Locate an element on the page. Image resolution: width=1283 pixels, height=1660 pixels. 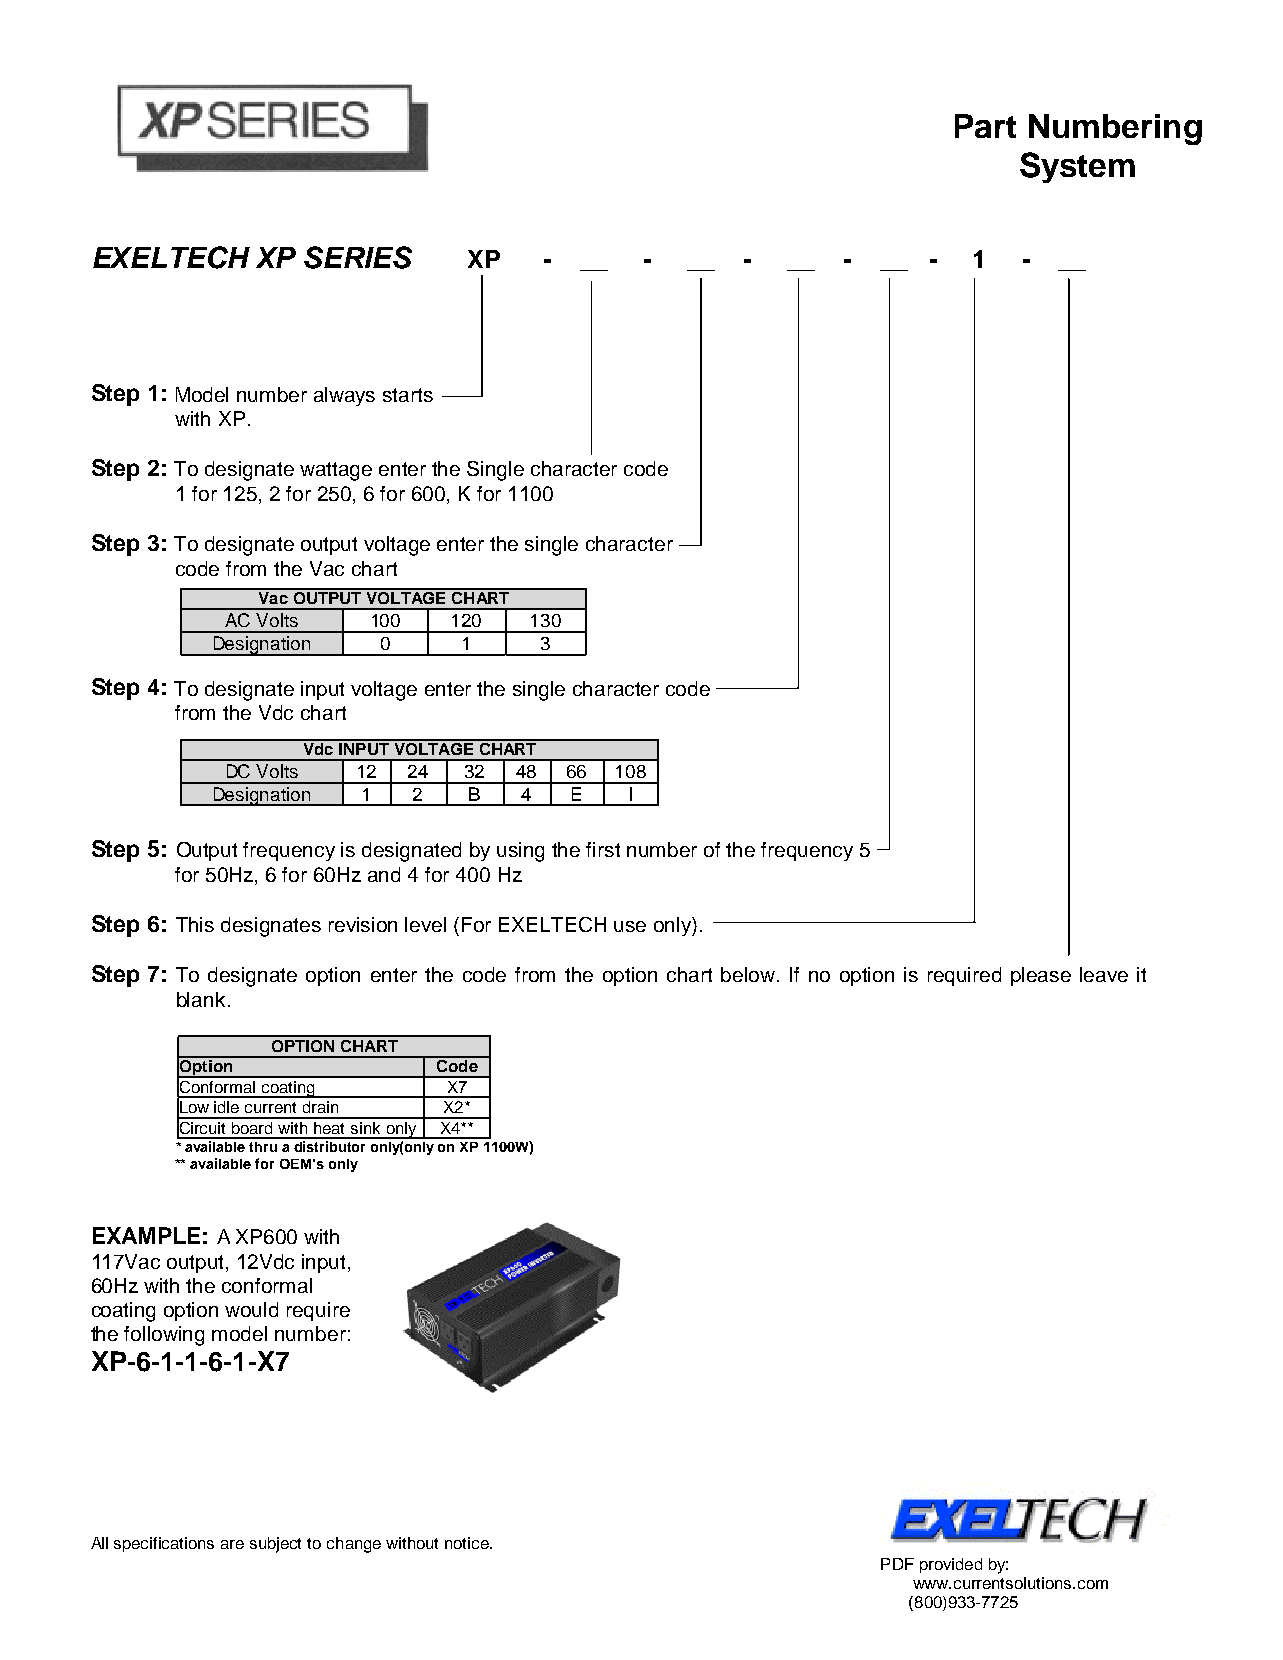
notice is located at coordinates (468, 1543).
